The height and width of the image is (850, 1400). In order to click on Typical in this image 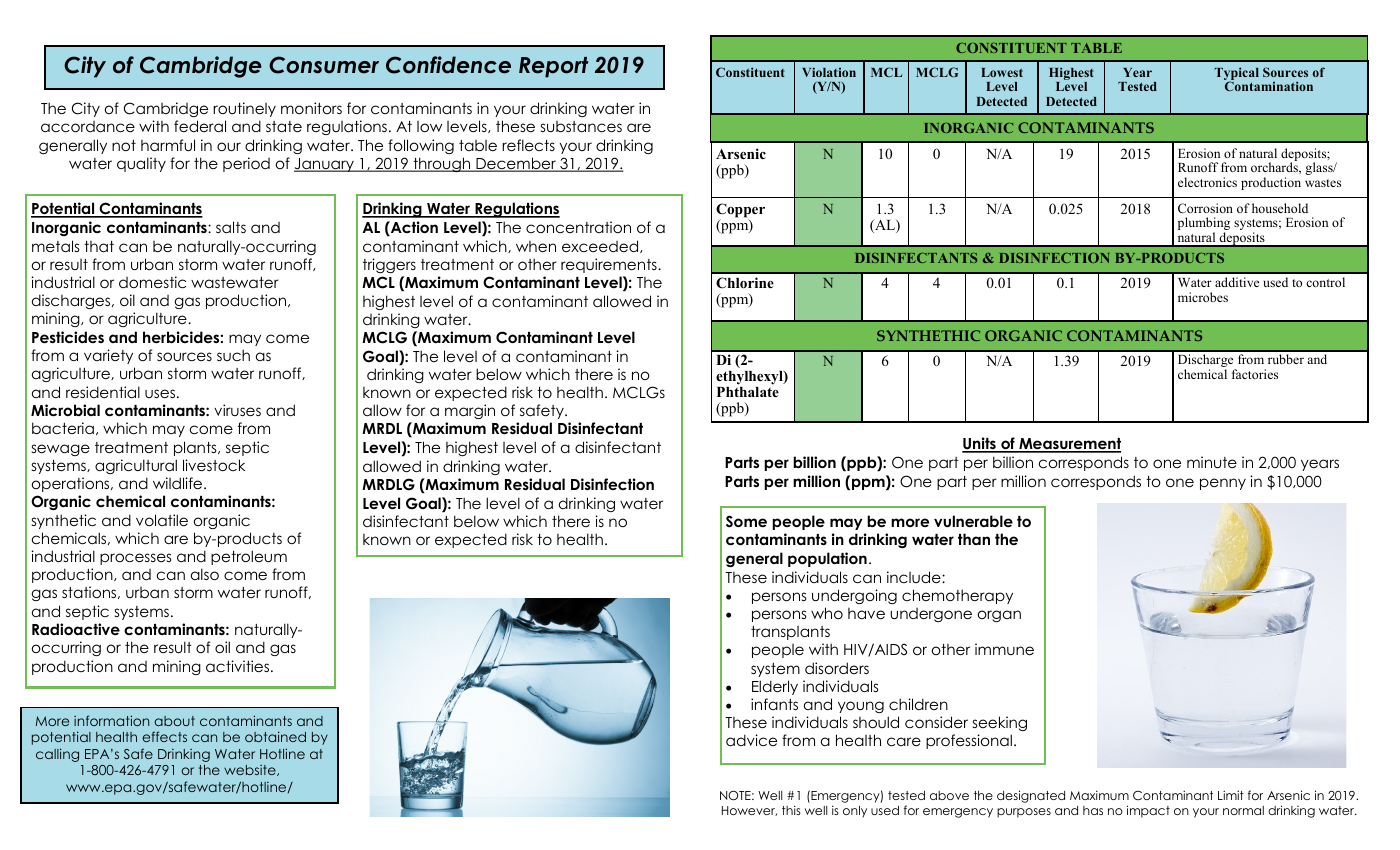, I will do `click(1236, 75)`.
